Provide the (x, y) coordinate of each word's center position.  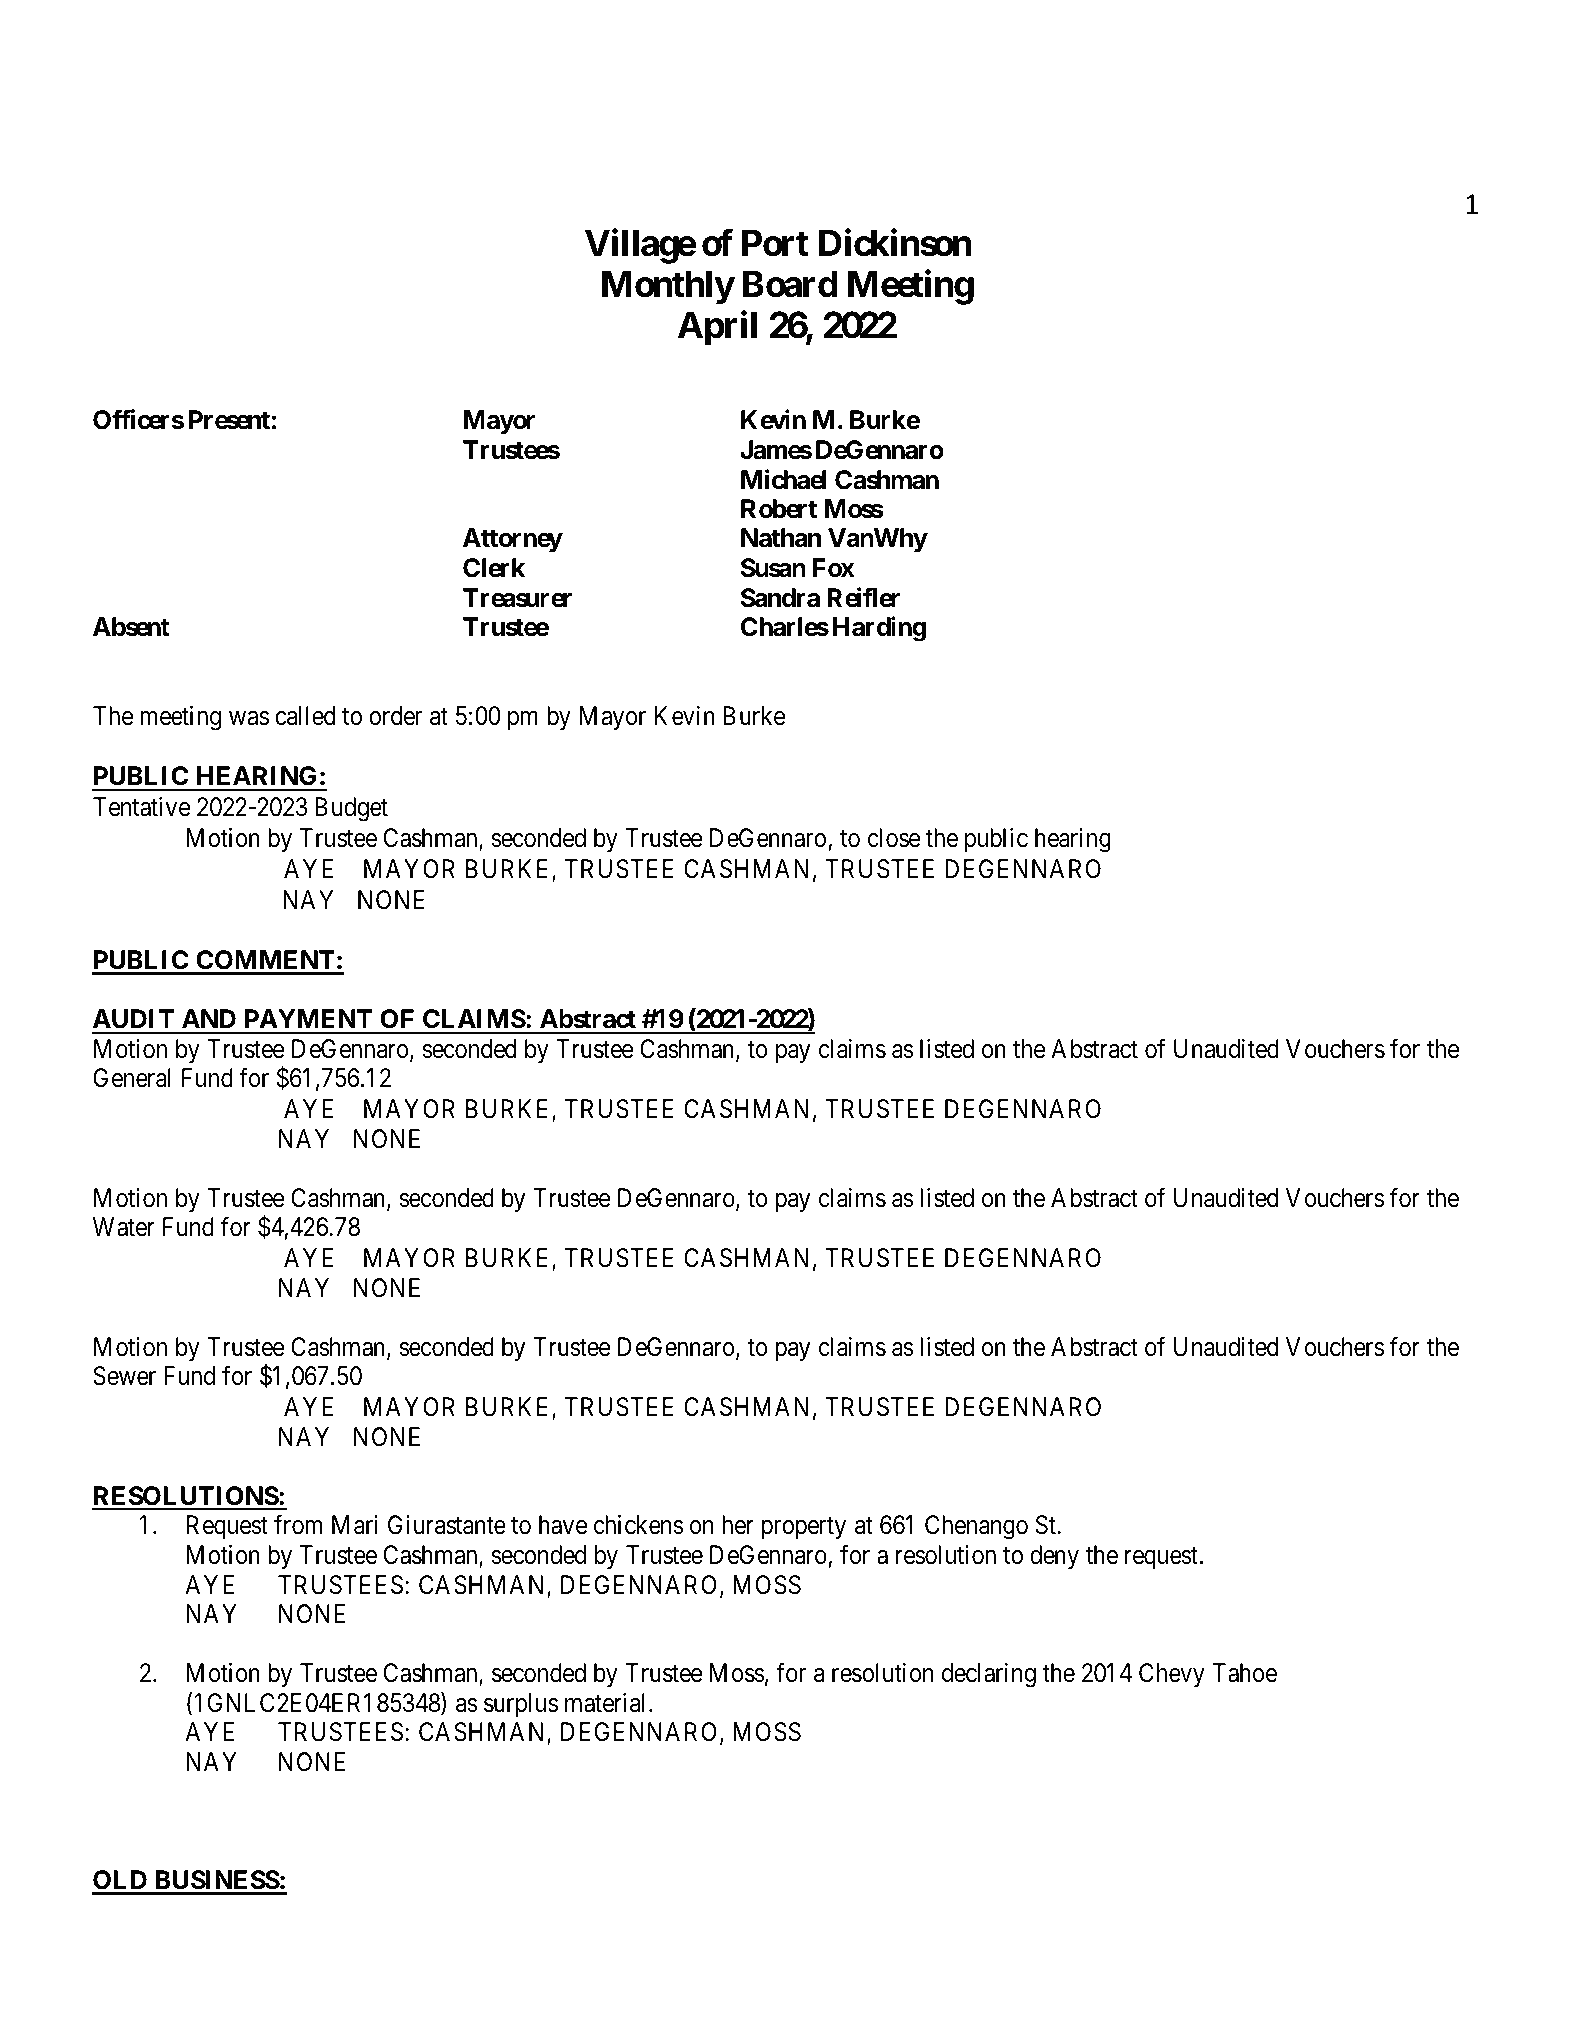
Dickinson (895, 243)
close (894, 838)
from (298, 1525)
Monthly (668, 288)
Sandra (780, 598)
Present (229, 420)
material (607, 1703)
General (132, 1078)
